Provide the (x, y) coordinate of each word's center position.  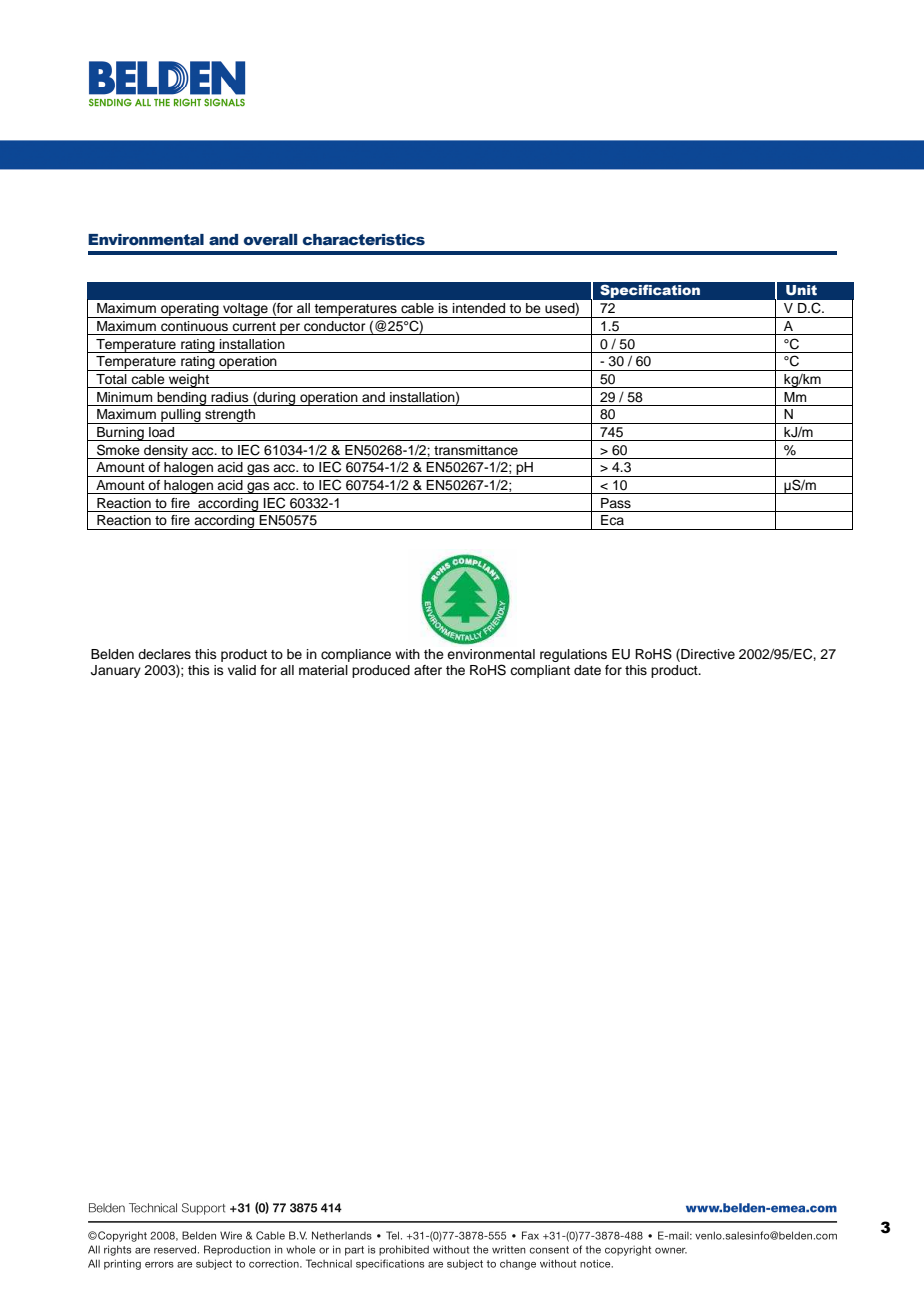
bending (181, 399)
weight (189, 381)
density (166, 452)
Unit (801, 290)
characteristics (364, 240)
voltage (245, 310)
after (428, 670)
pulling (181, 416)
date (587, 670)
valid (242, 670)
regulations (573, 655)
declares (164, 654)
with (407, 654)
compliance (356, 655)
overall (270, 240)
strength (230, 416)
